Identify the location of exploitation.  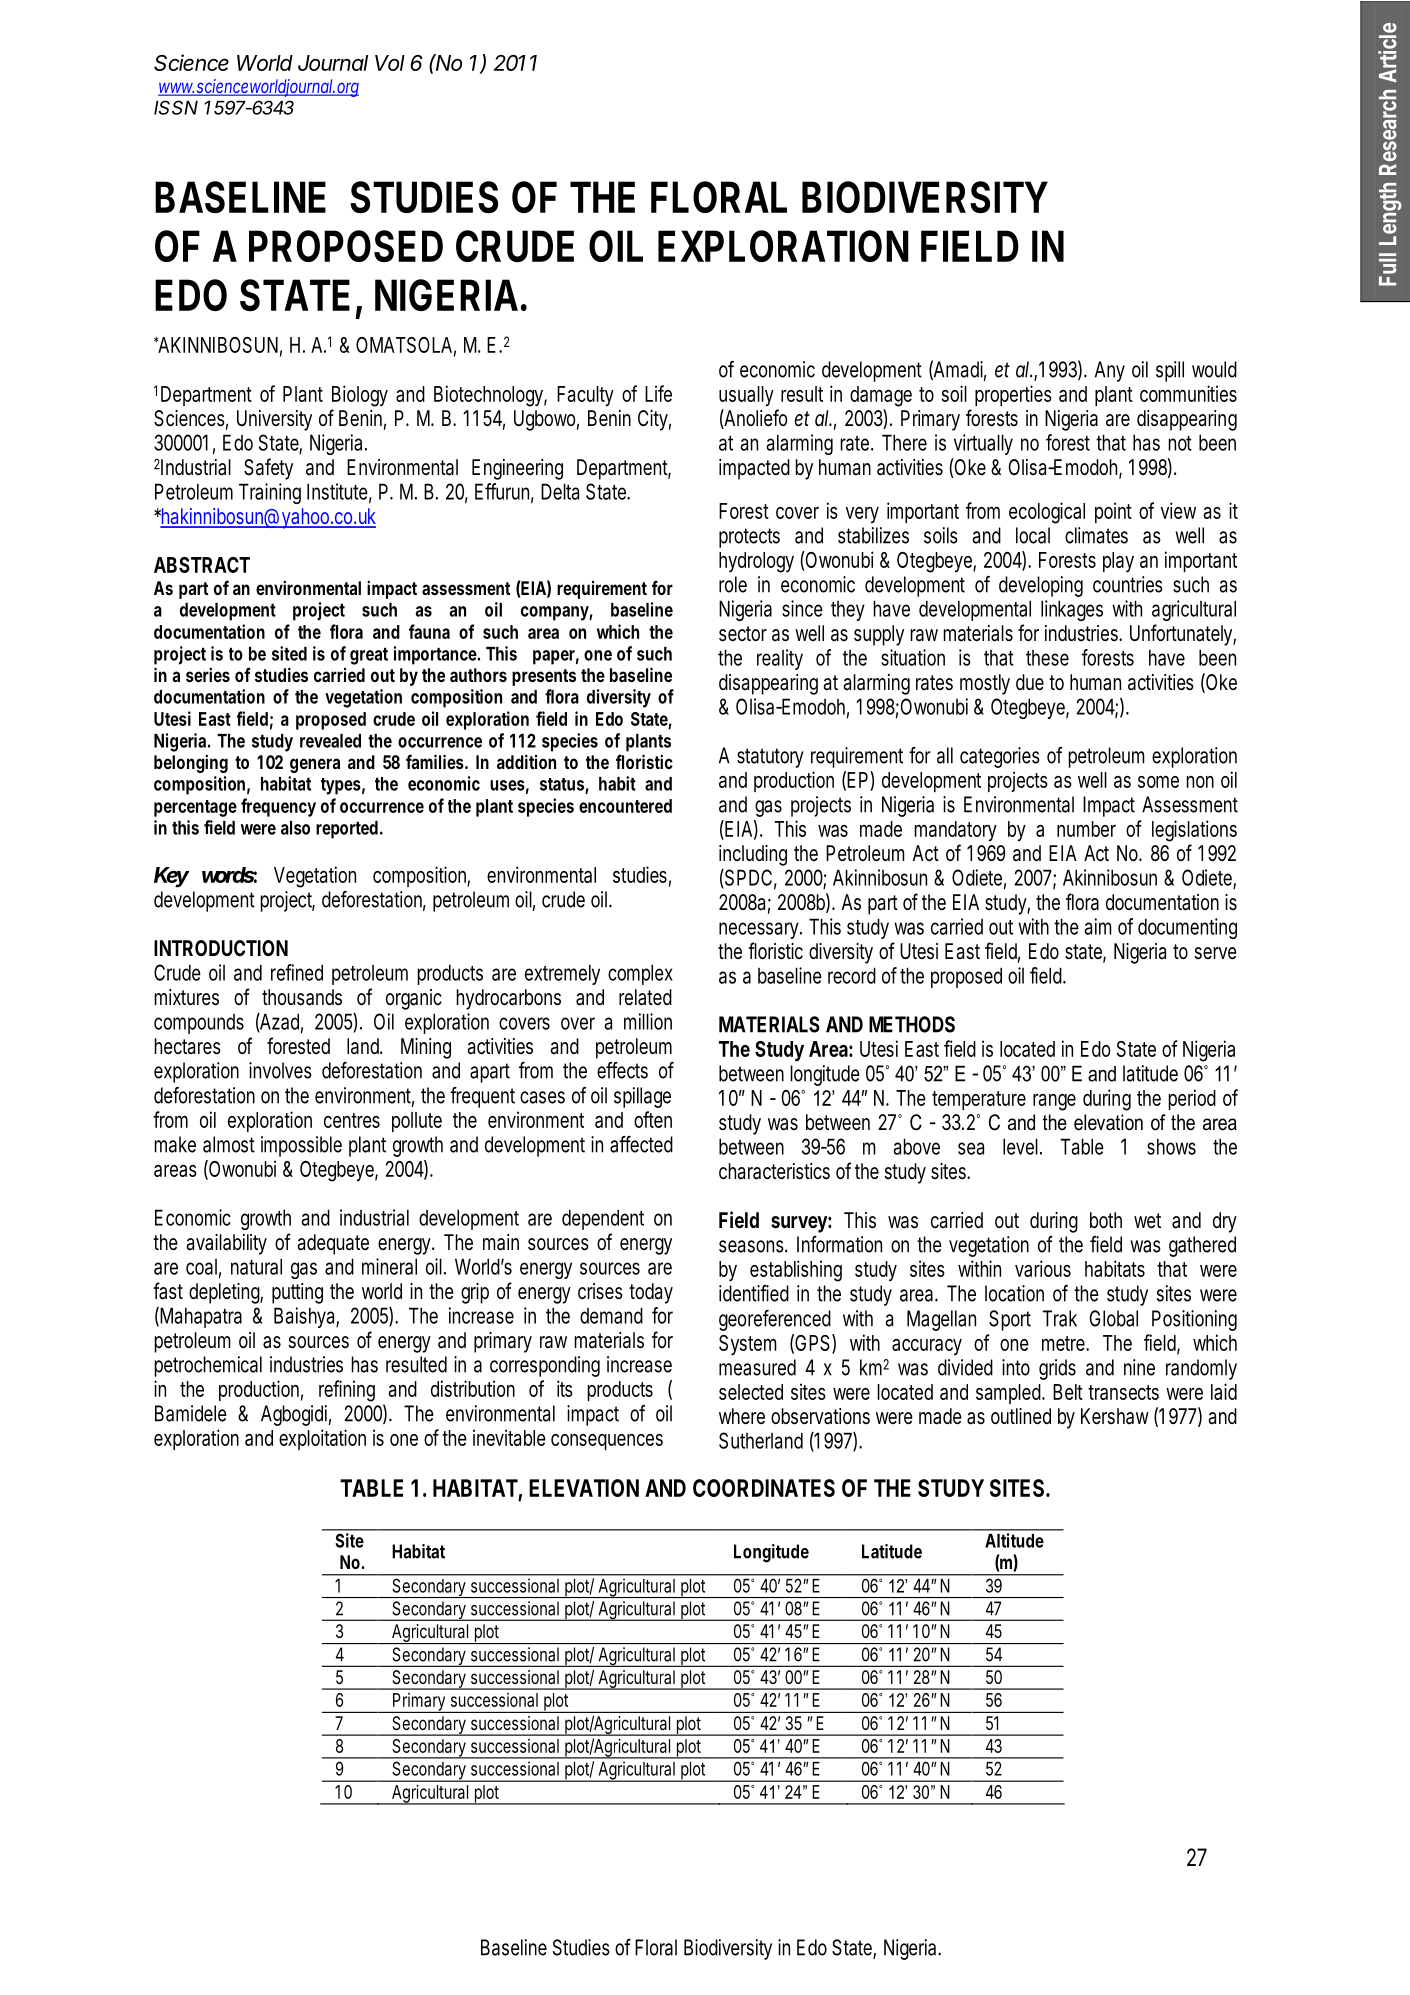
(322, 1439).
